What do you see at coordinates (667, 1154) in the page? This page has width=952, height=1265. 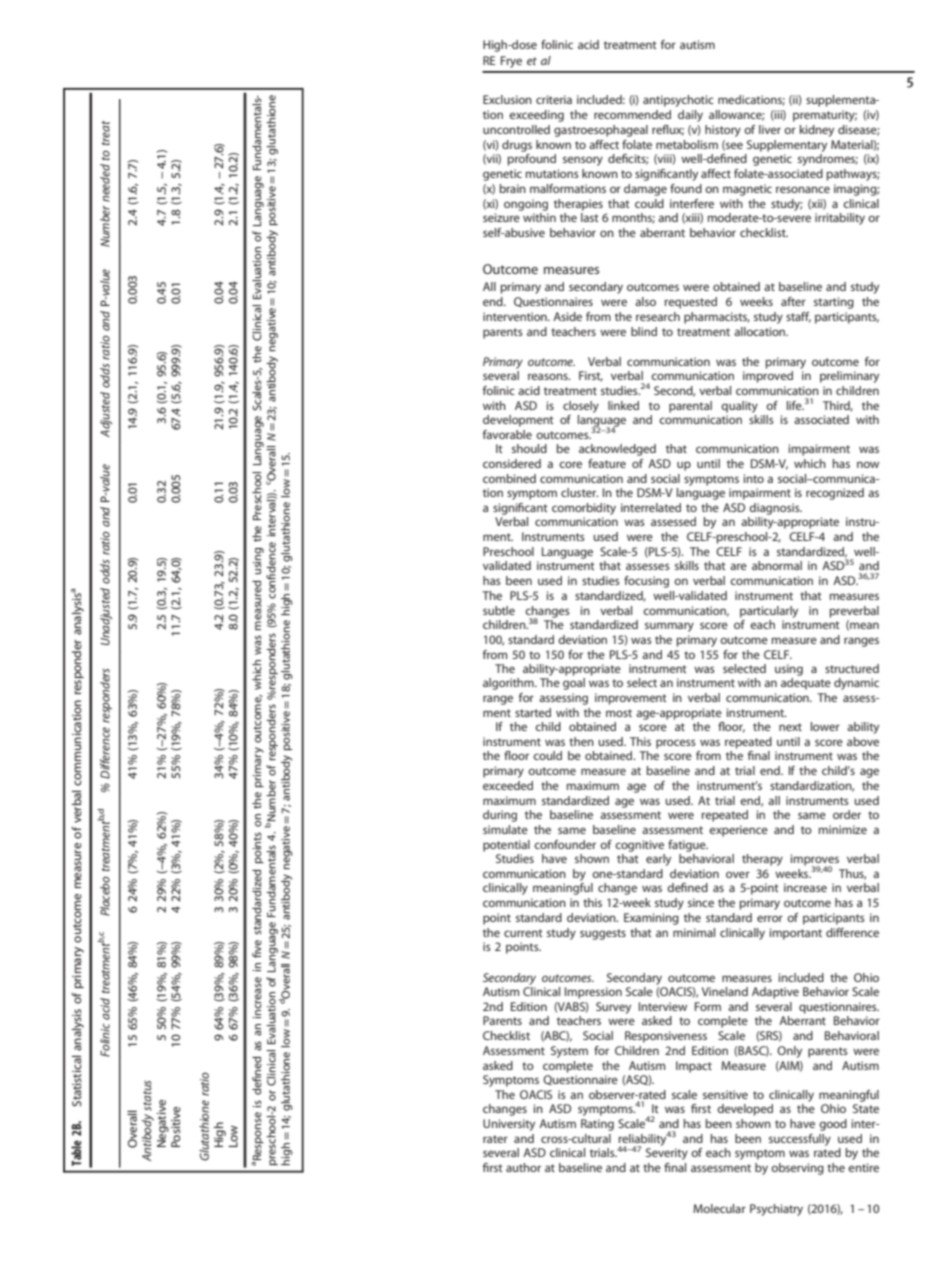 I see `Severity` at bounding box center [667, 1154].
